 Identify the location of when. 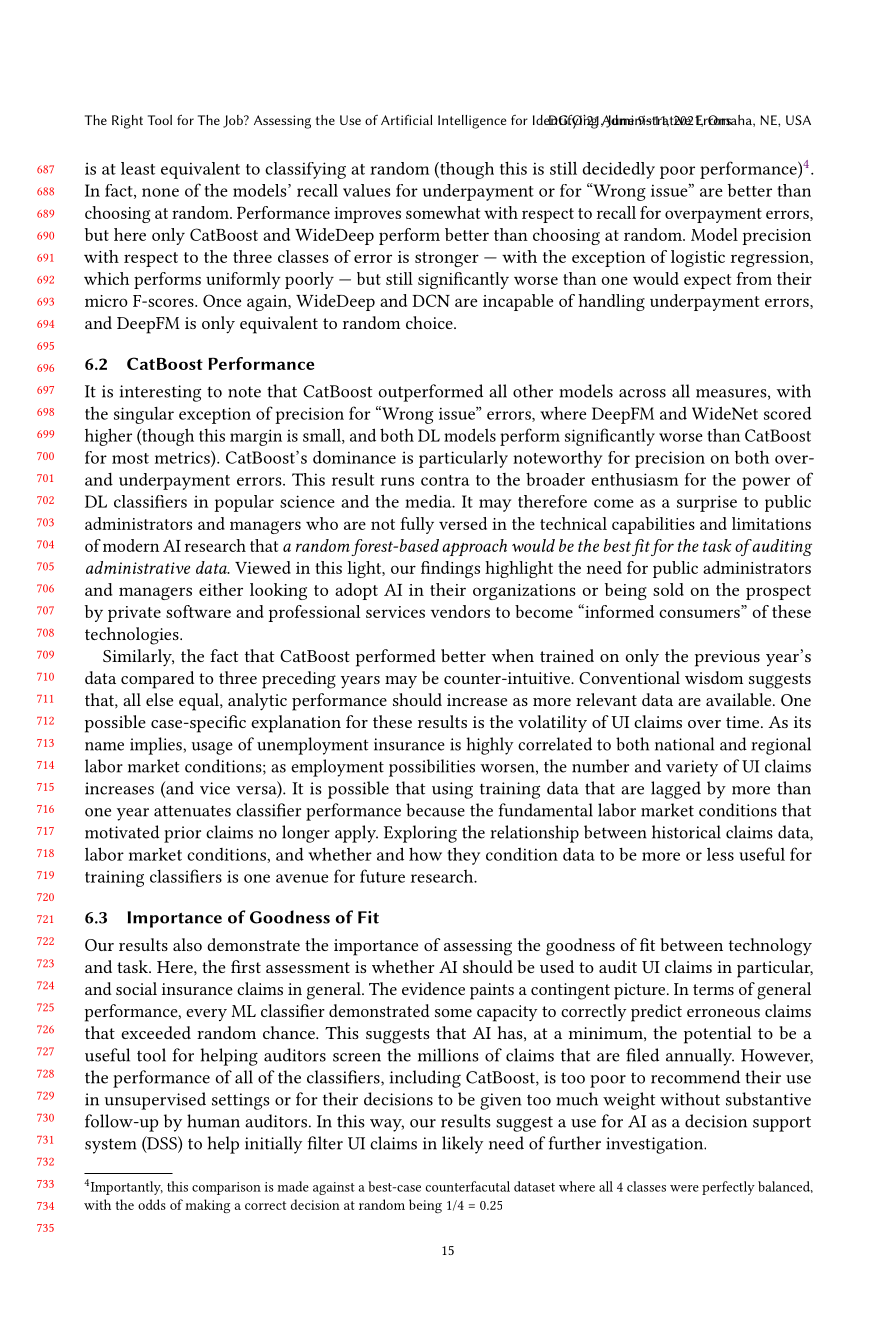
(512, 655).
